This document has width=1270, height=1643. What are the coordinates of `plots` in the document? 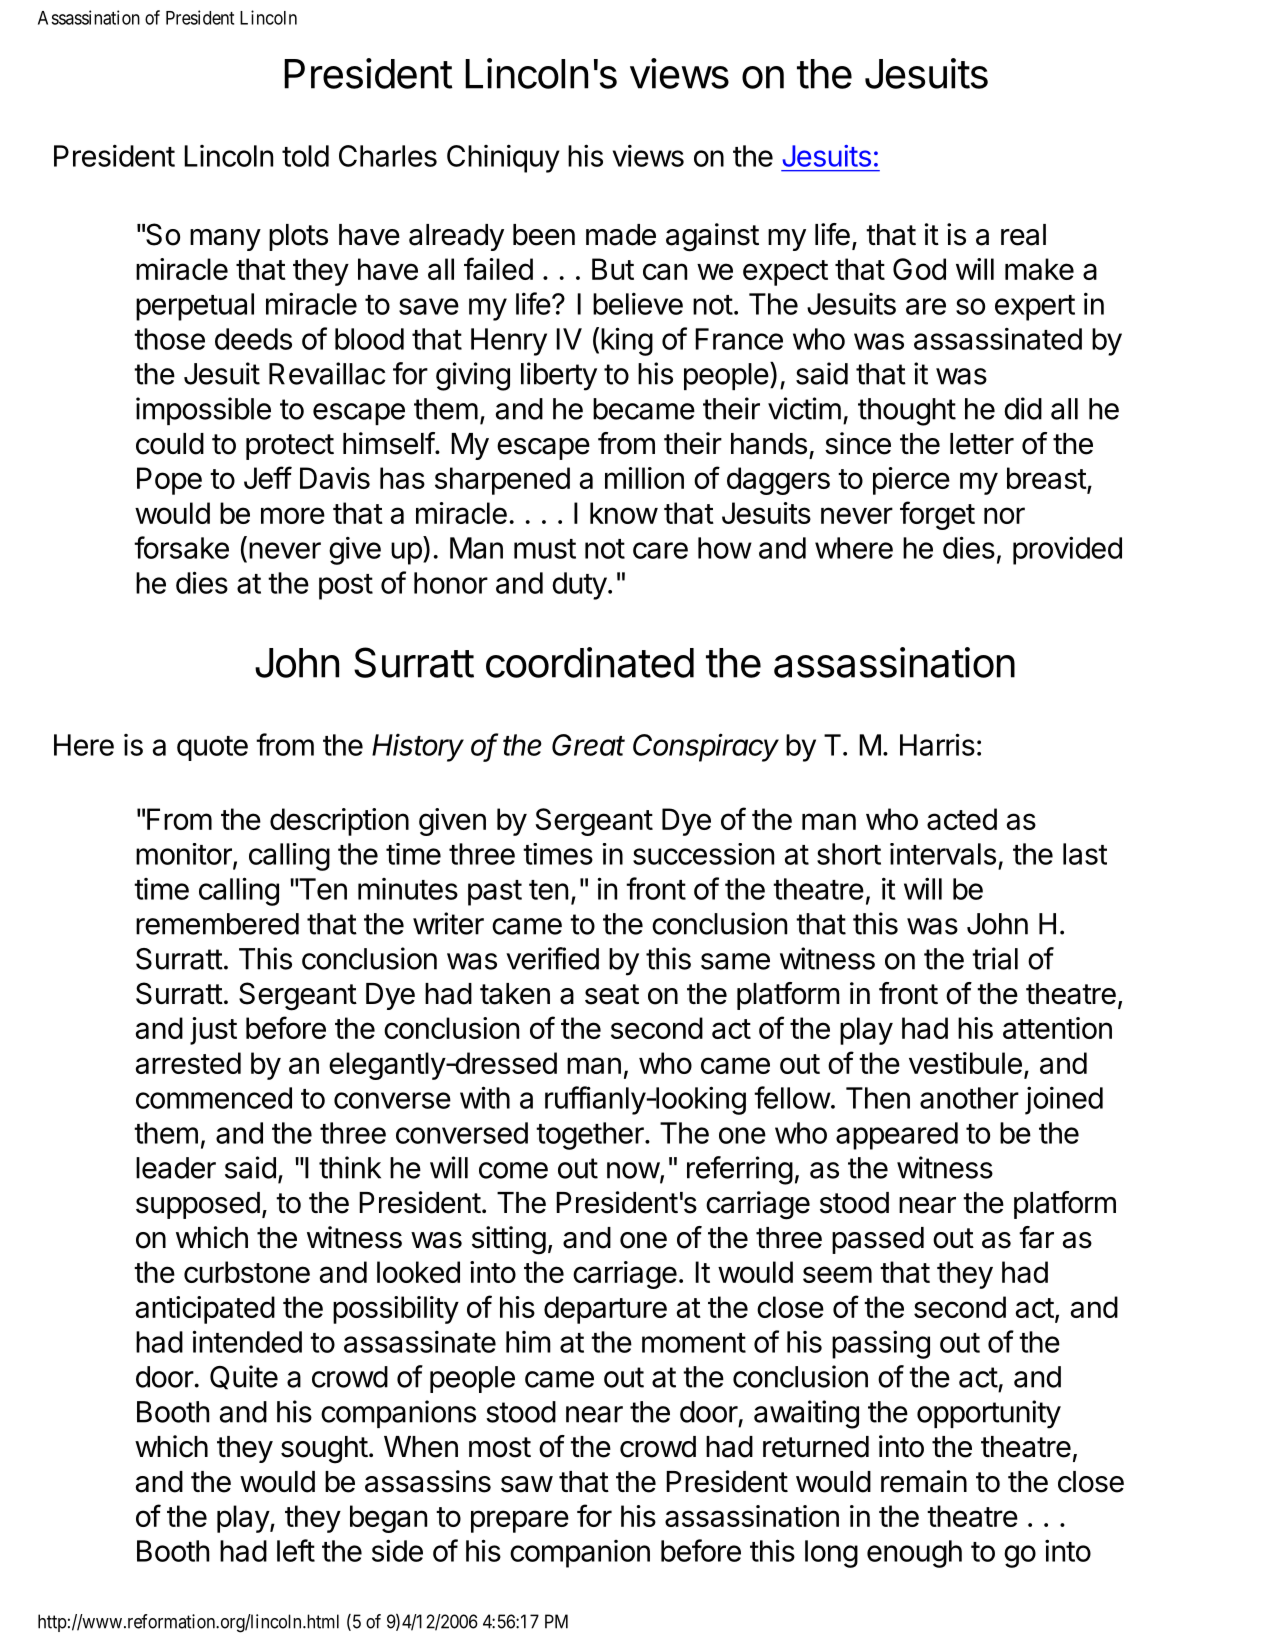 It's located at (298, 237).
